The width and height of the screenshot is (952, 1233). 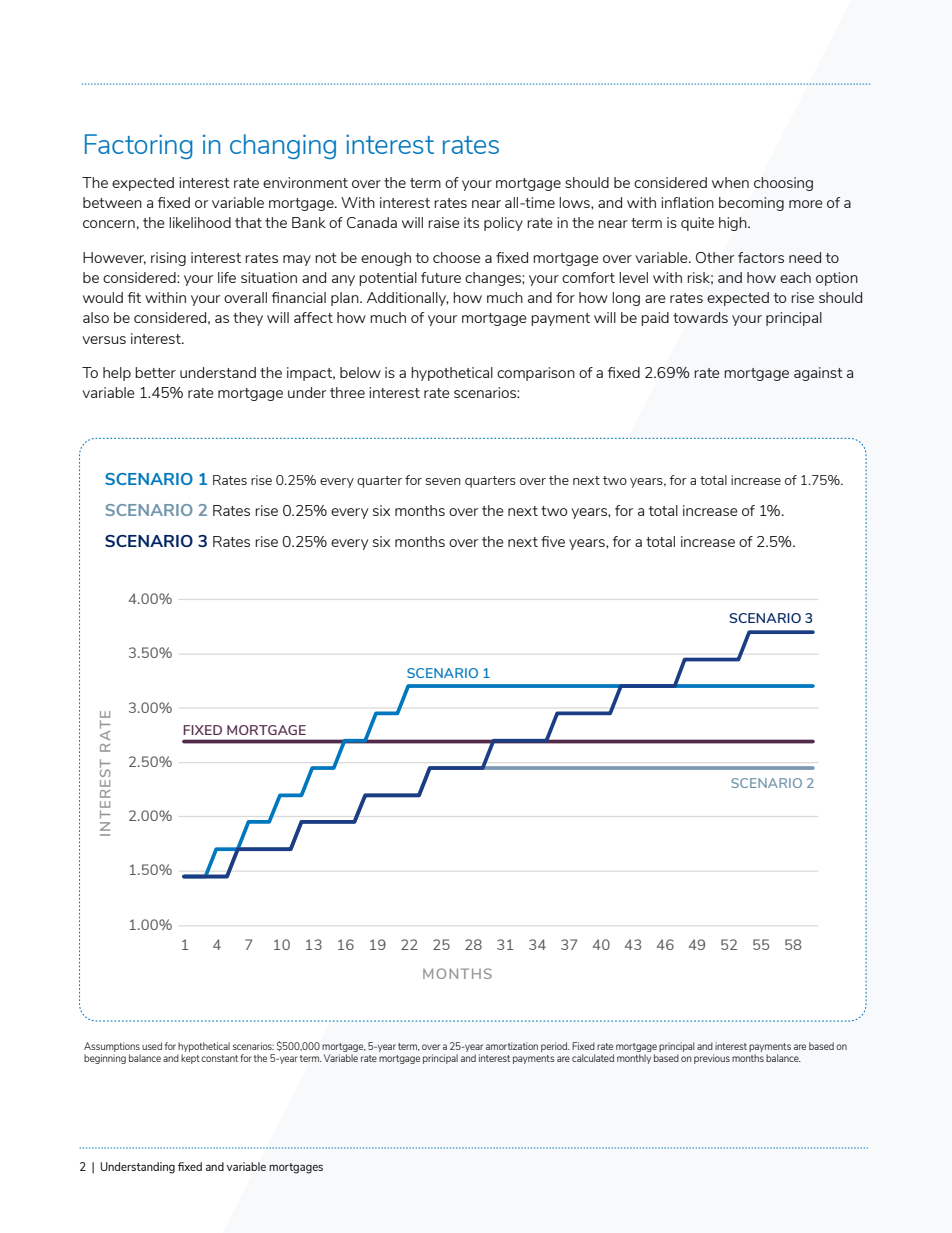 What do you see at coordinates (139, 146) in the screenshot?
I see `Factoring` at bounding box center [139, 146].
